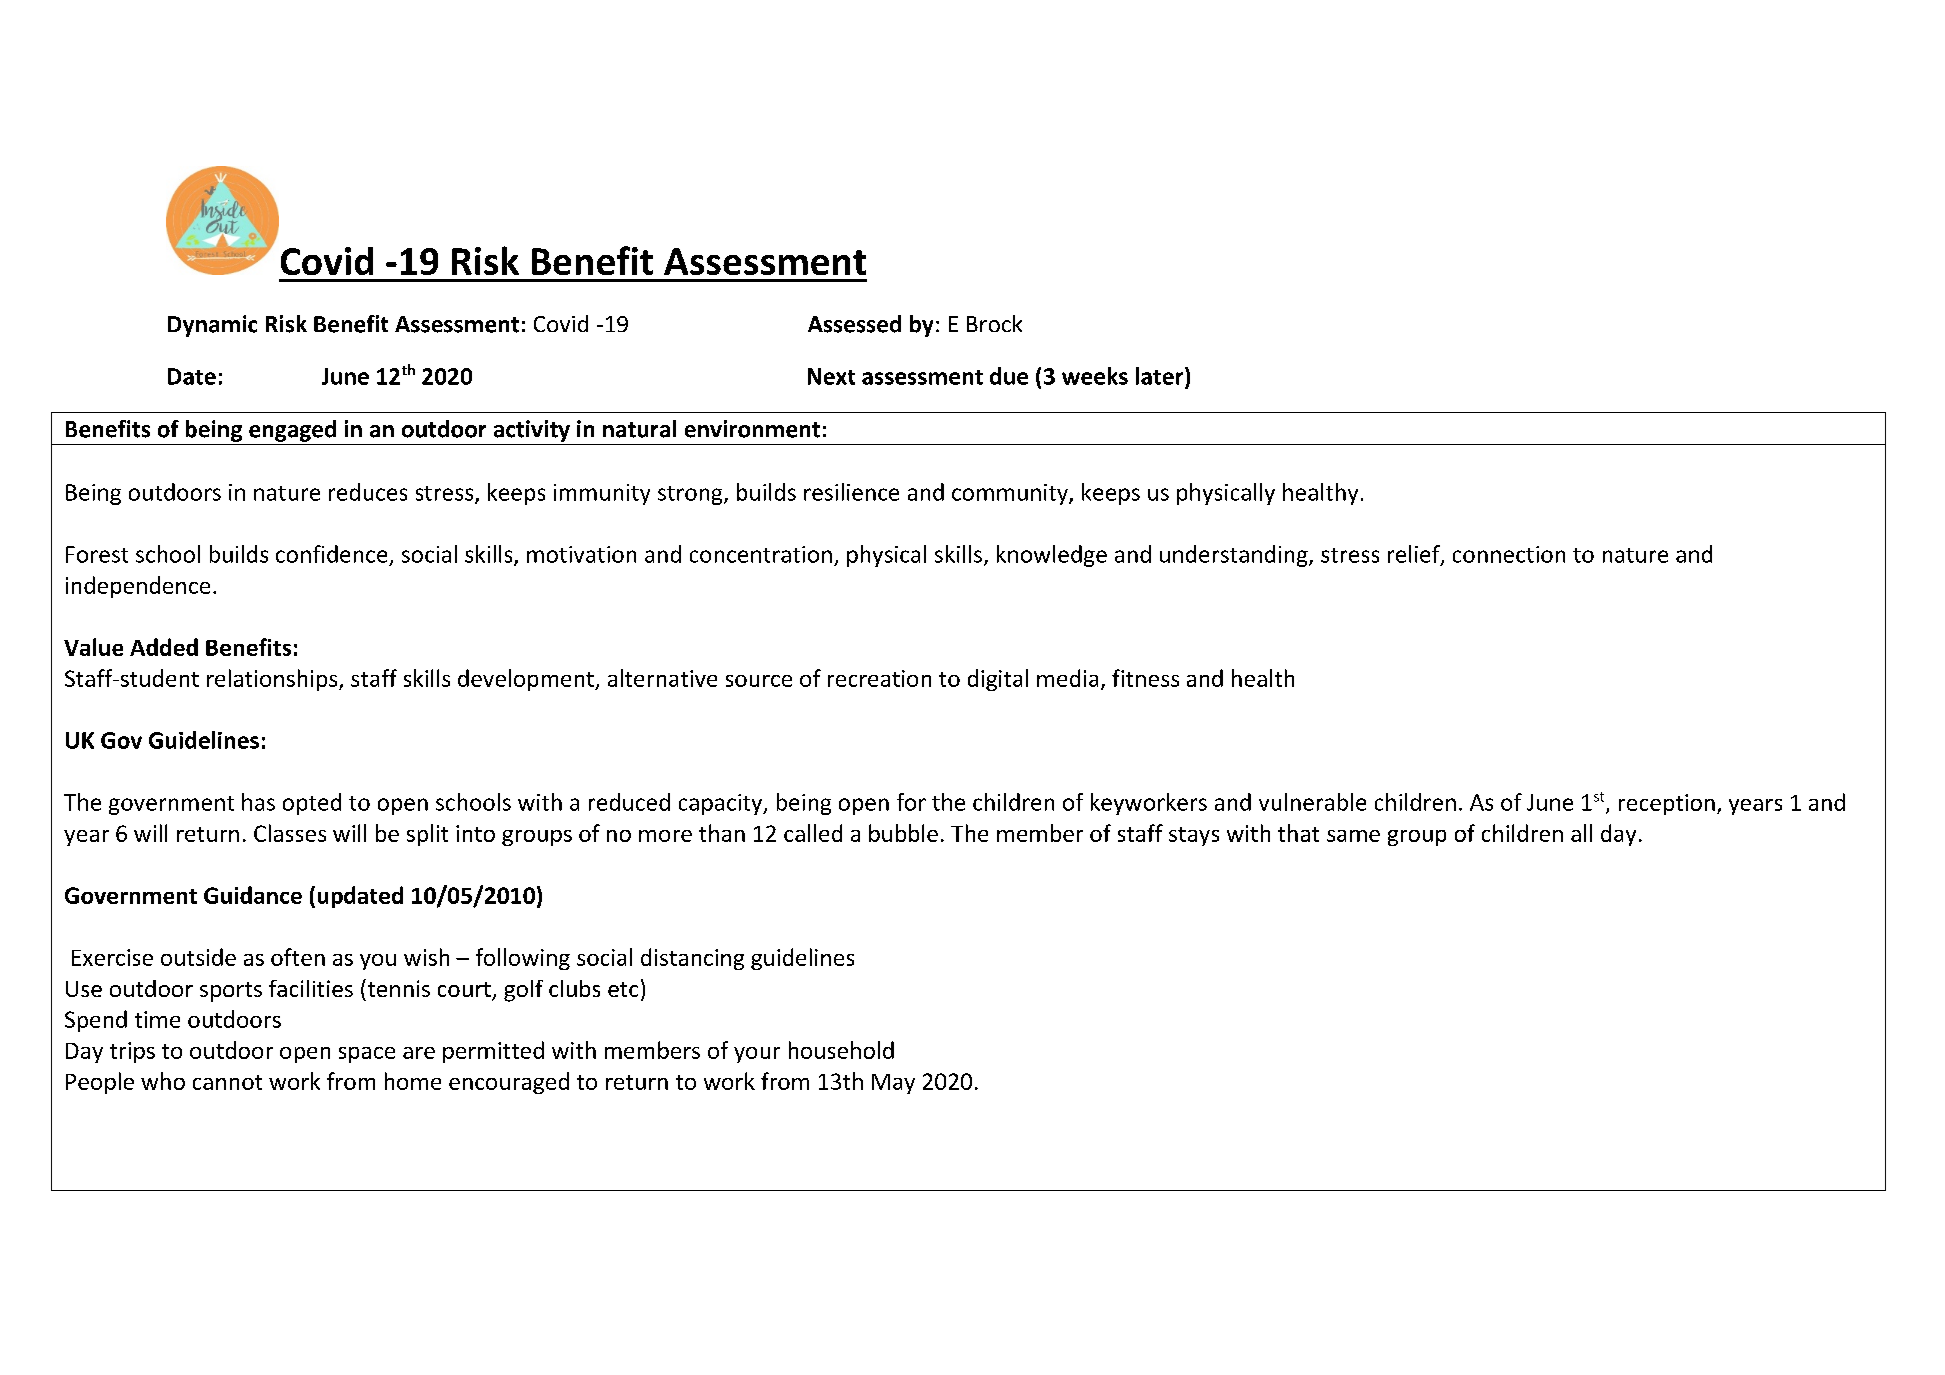 The image size is (1945, 1375). What do you see at coordinates (903, 833) in the screenshot?
I see `bubble` at bounding box center [903, 833].
